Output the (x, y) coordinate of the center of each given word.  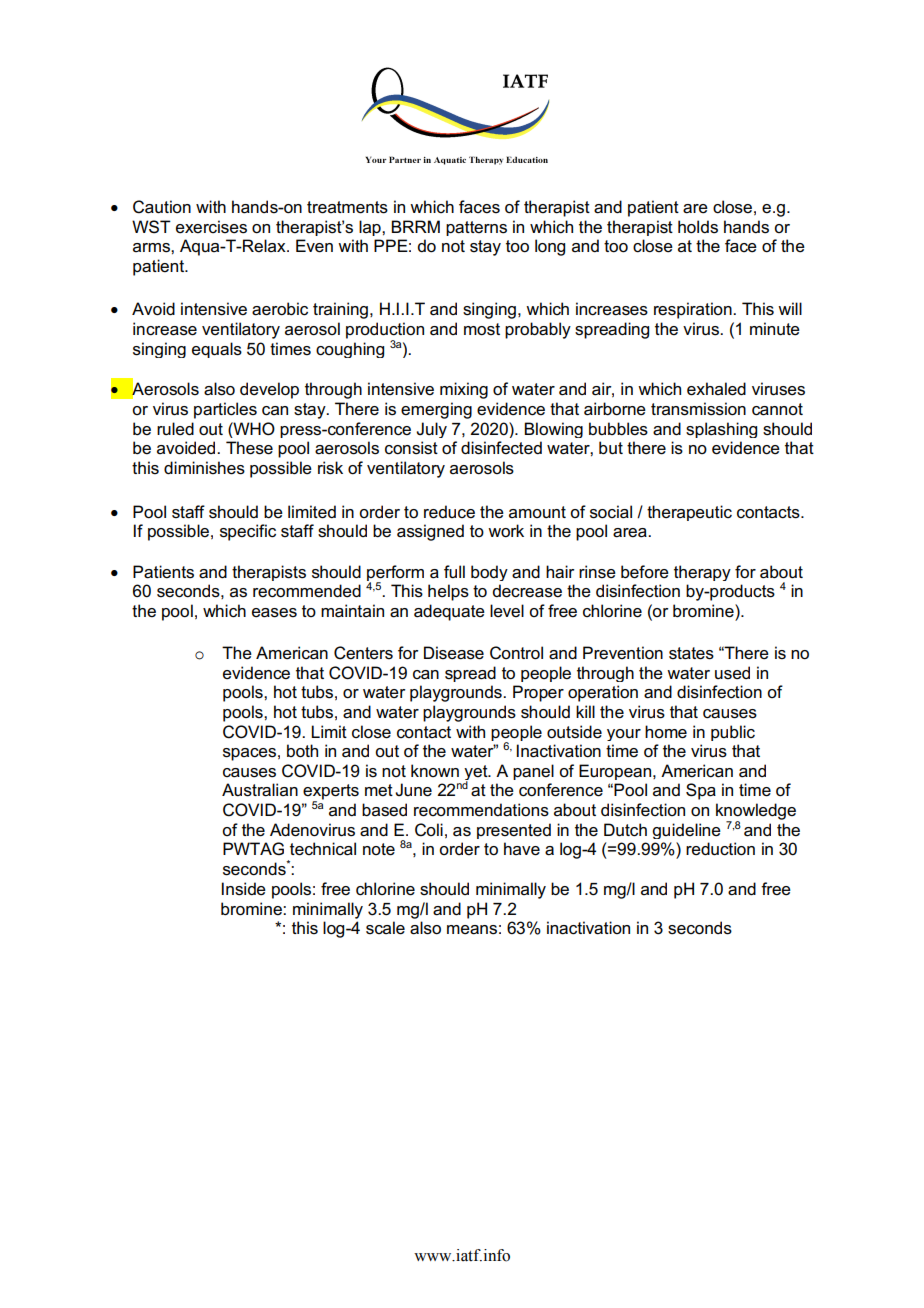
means (472, 930)
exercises (211, 227)
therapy (702, 573)
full (454, 571)
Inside (244, 889)
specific (248, 532)
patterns (476, 228)
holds (698, 227)
